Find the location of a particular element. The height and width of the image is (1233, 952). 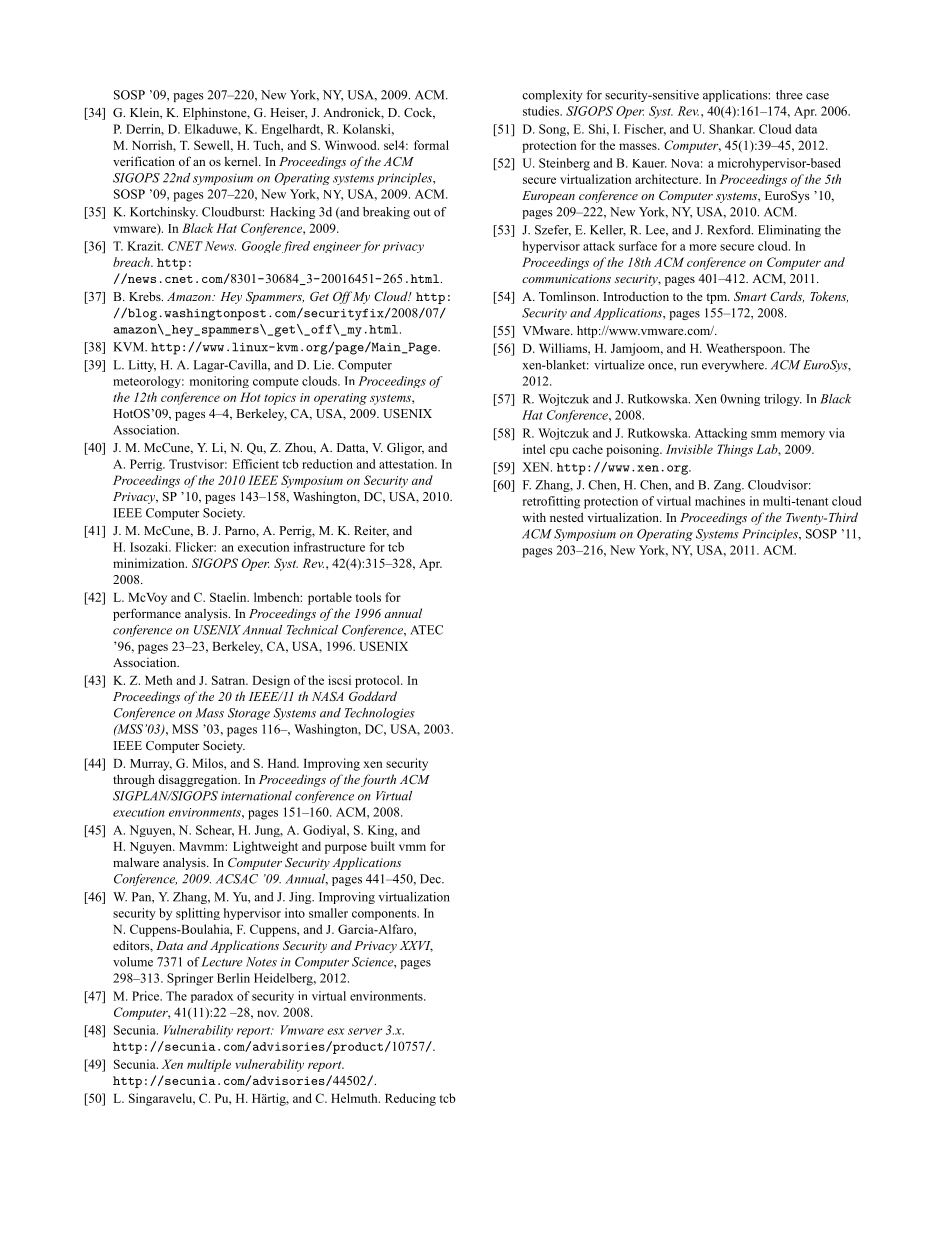

kernel is located at coordinates (242, 161).
